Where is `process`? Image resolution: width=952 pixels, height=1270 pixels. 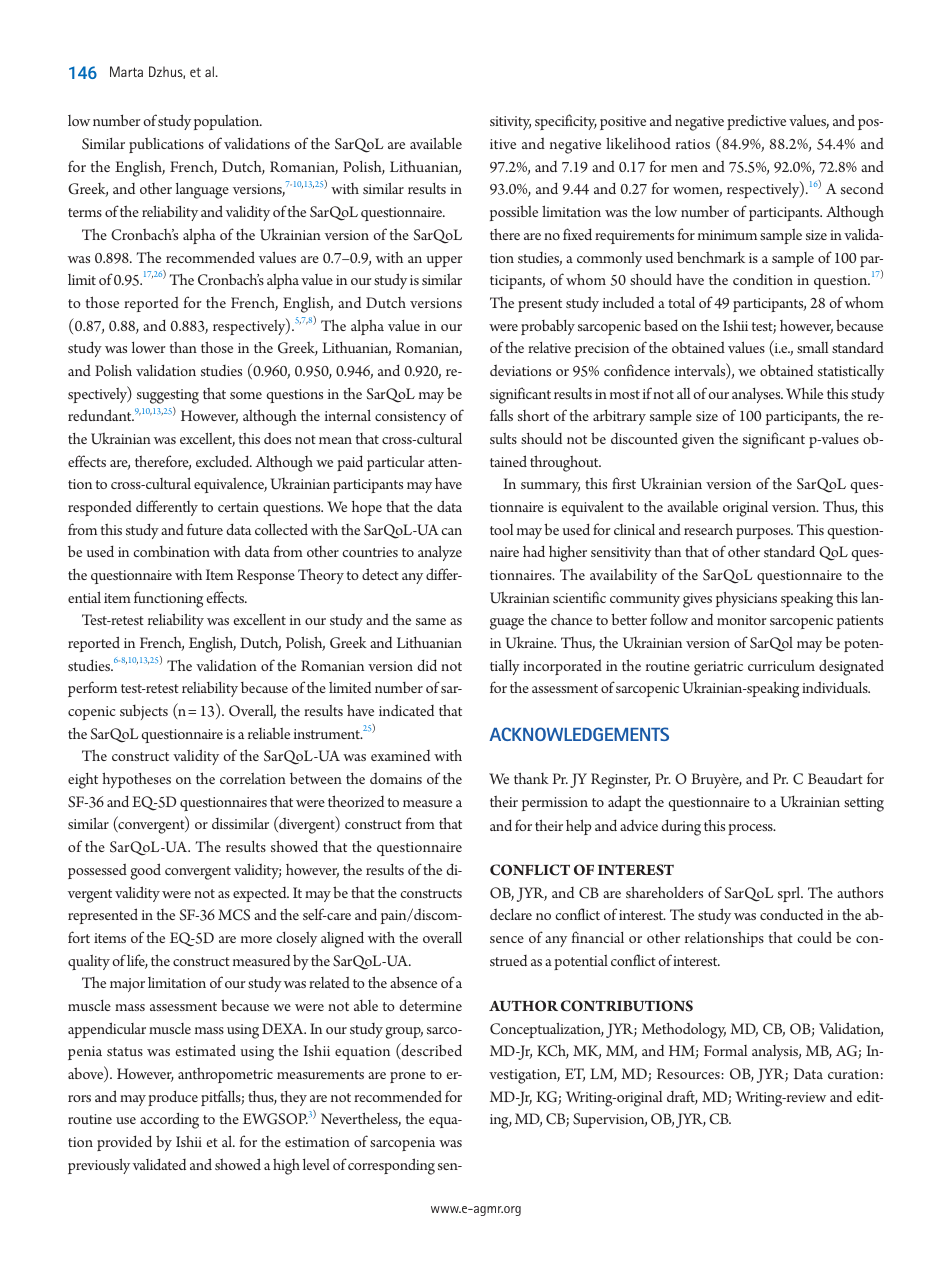 process is located at coordinates (751, 829).
